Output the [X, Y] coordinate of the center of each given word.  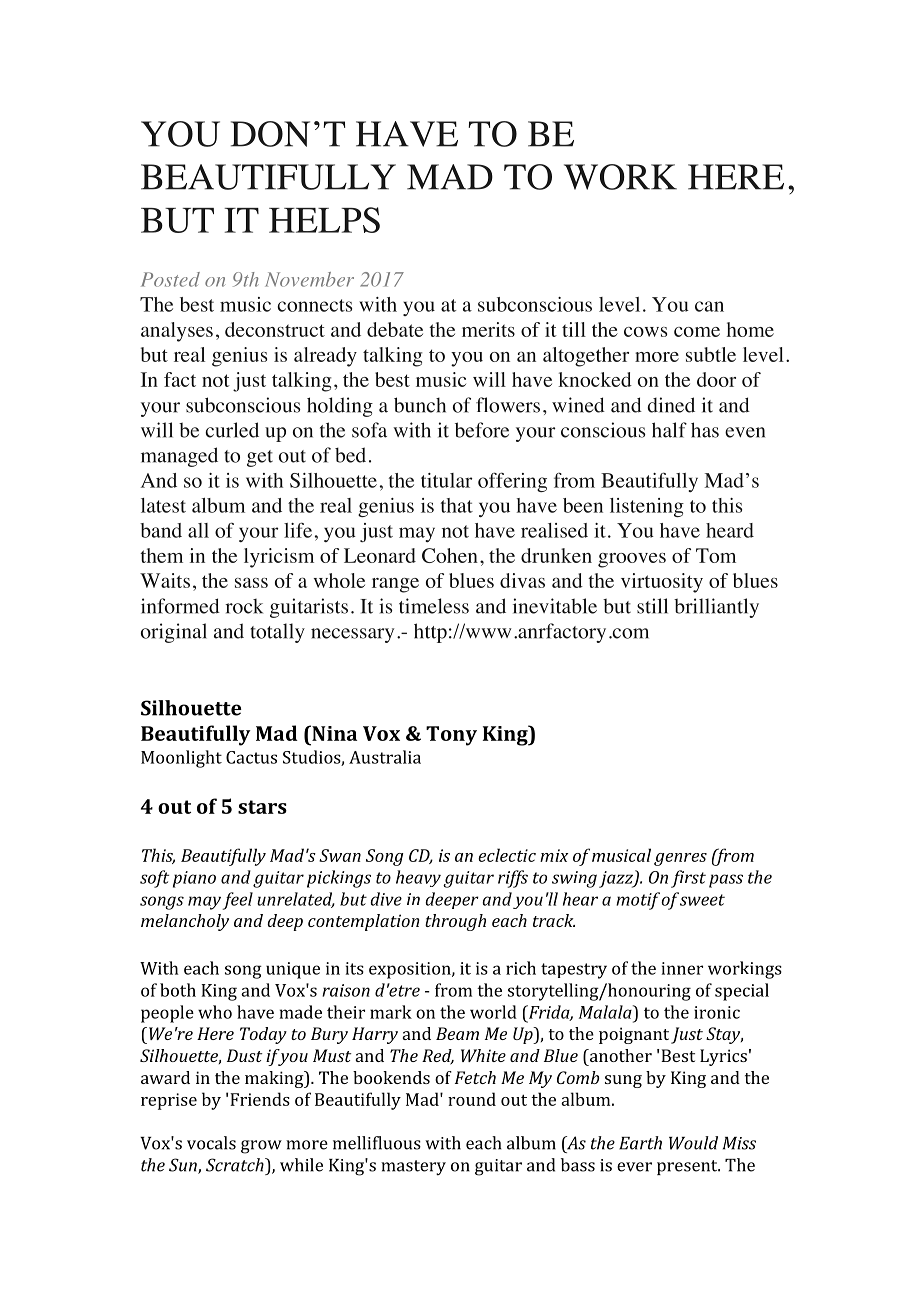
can [709, 306]
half [669, 430]
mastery [413, 1168]
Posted [170, 279]
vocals [211, 1143]
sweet [702, 900]
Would [693, 1143]
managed [179, 457]
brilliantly [716, 608]
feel [237, 901]
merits [488, 329]
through [455, 922]
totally [277, 633]
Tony [451, 736]
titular [446, 480]
